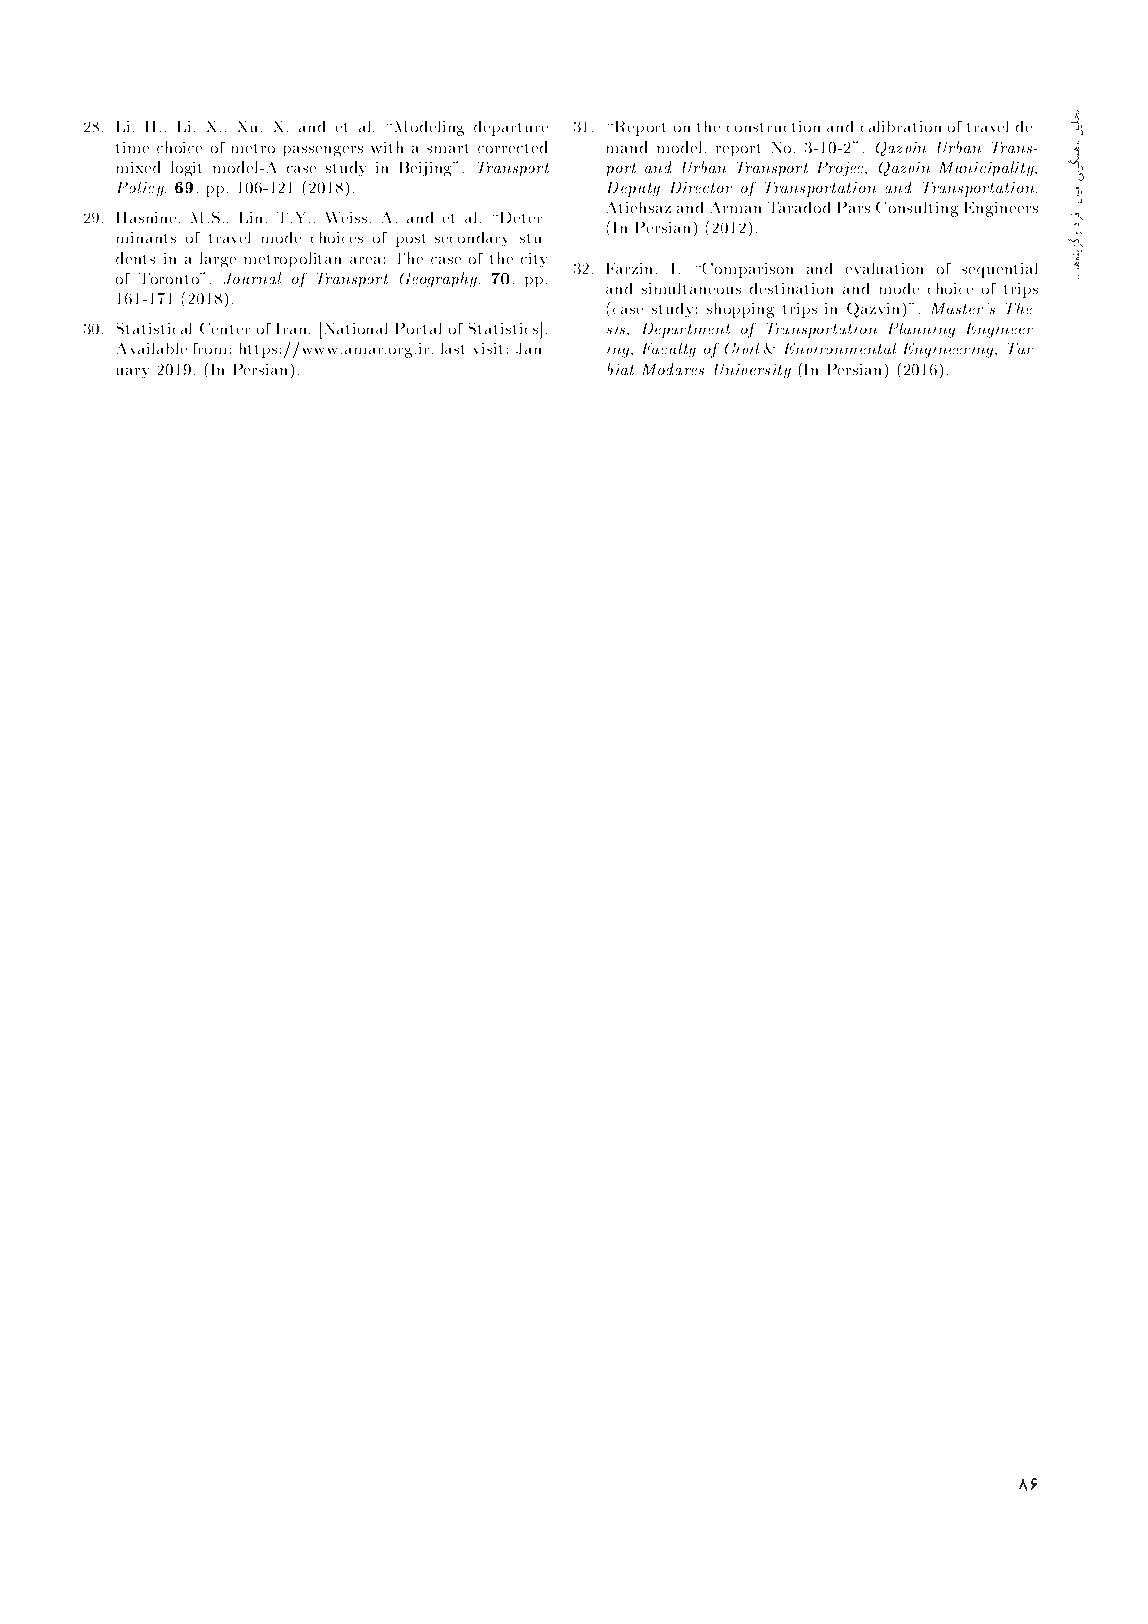  I want to click on Municipality, so click(988, 168).
